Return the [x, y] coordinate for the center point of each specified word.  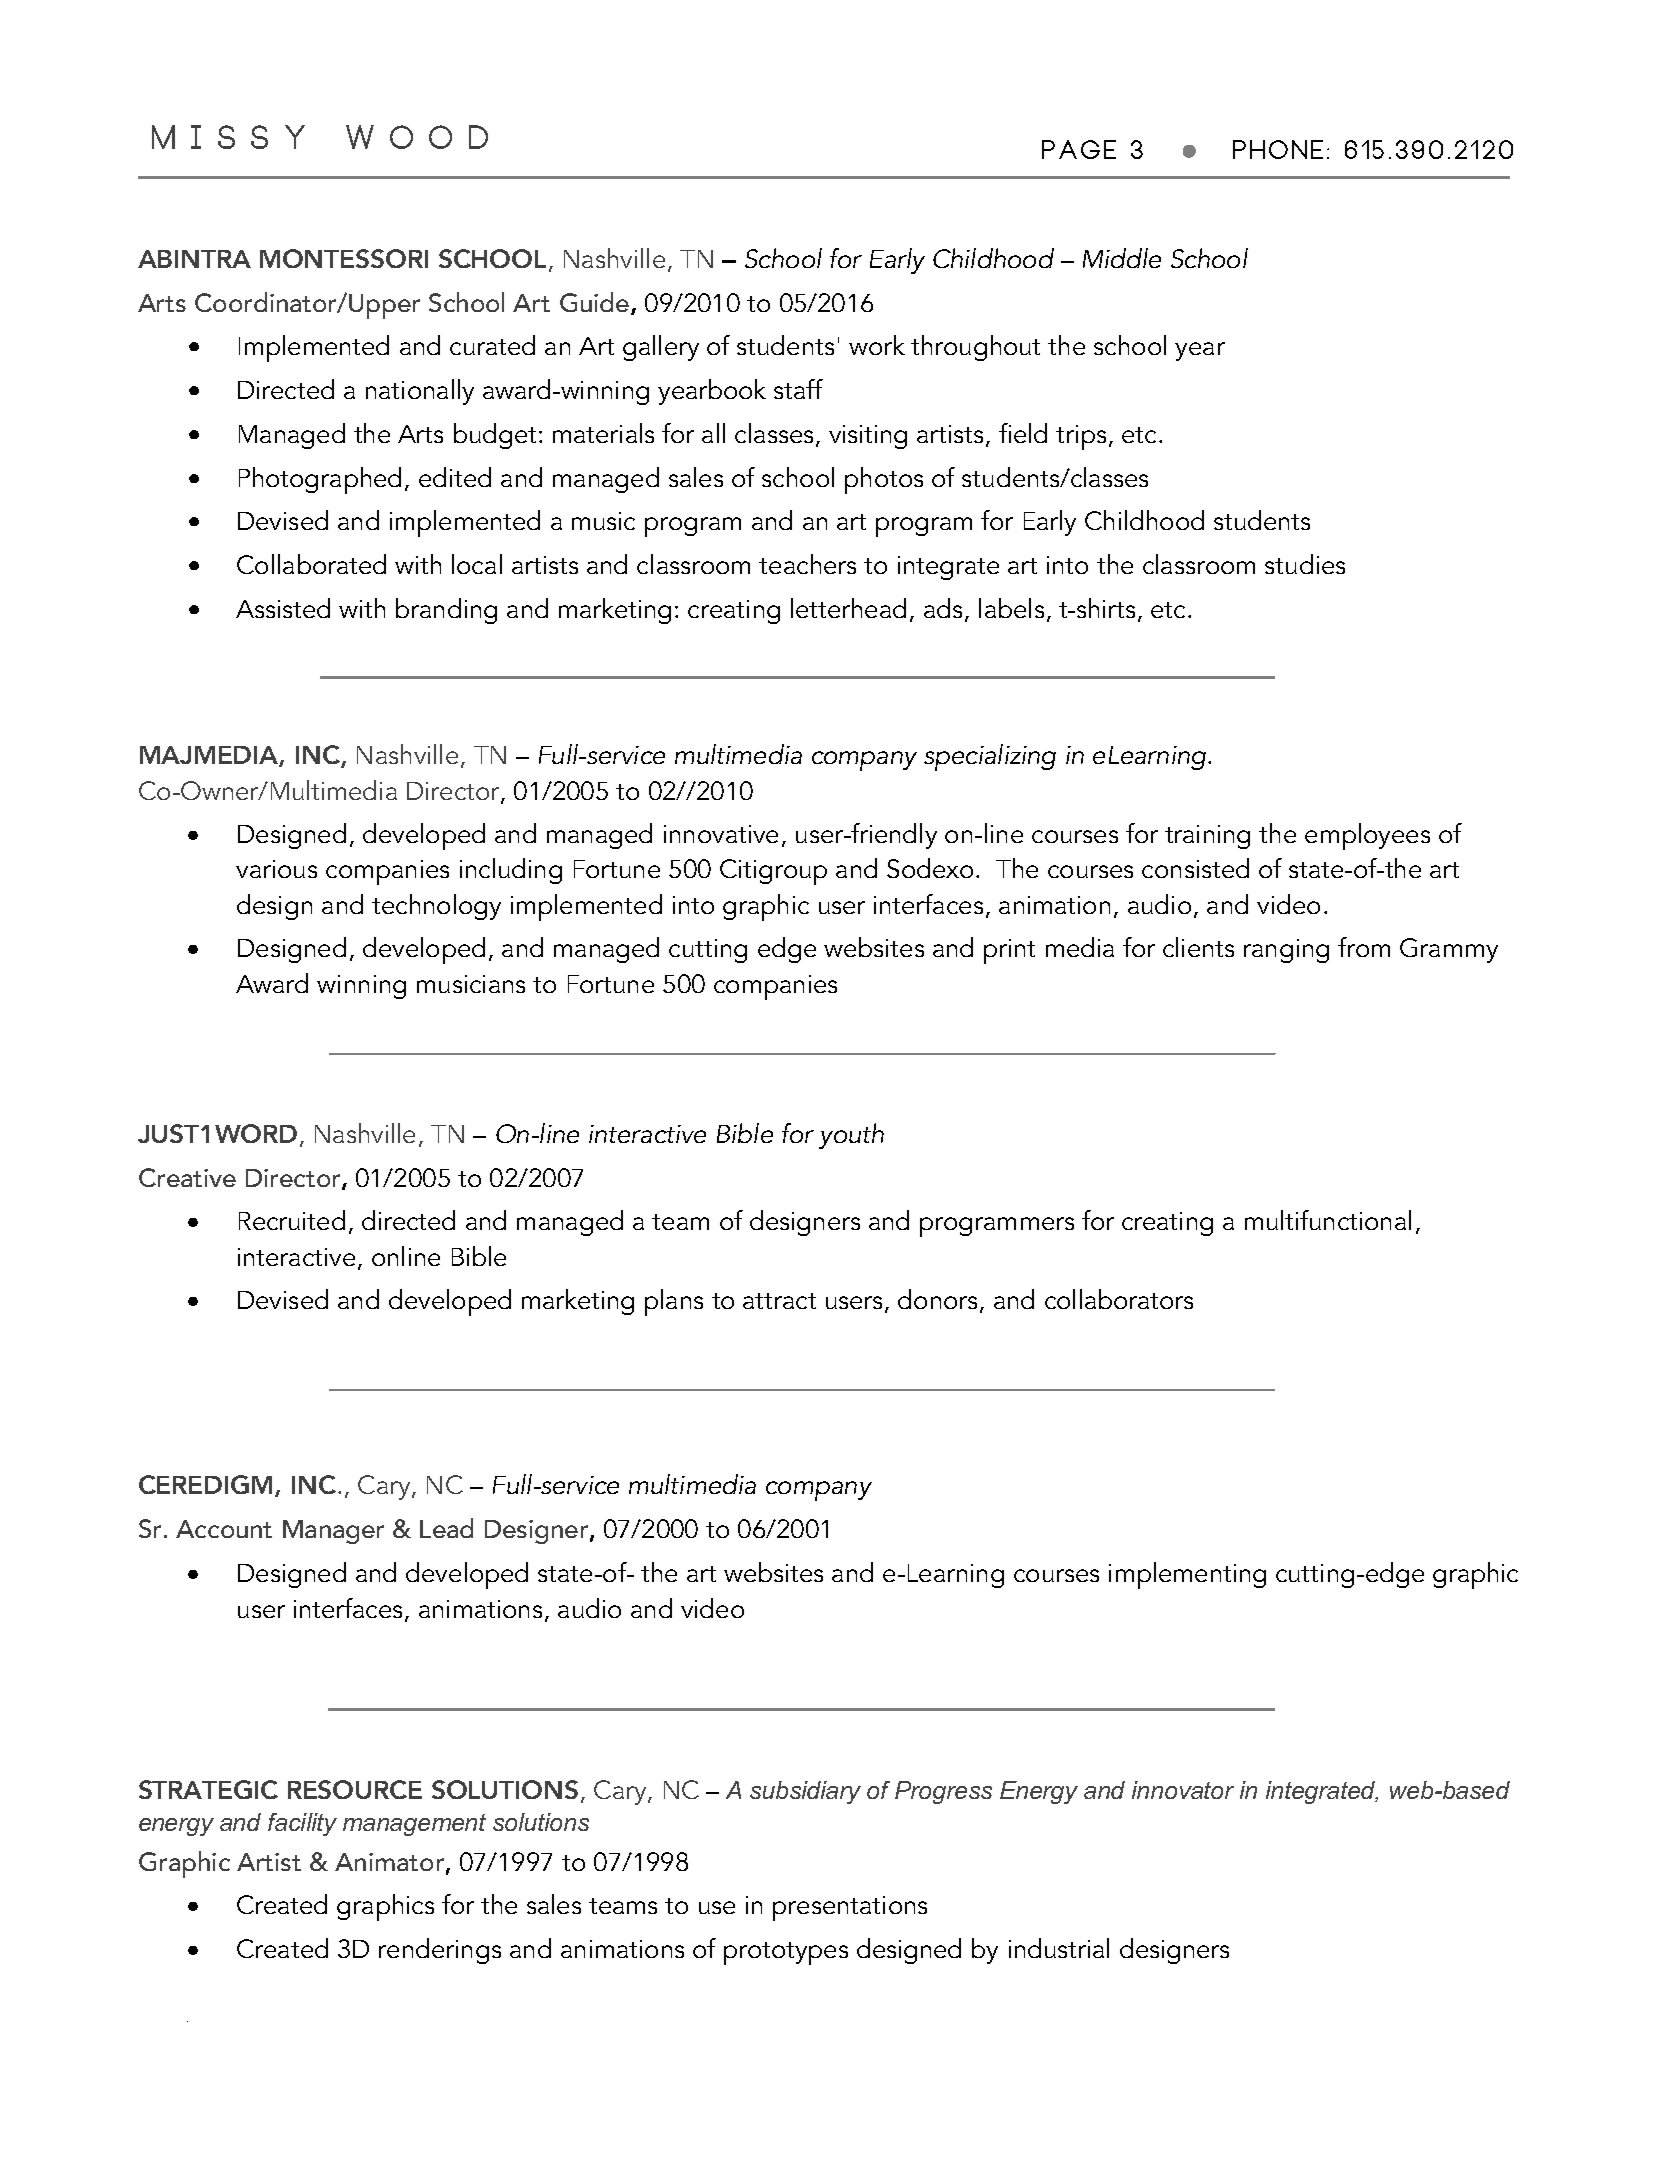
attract [779, 1301]
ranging [1286, 951]
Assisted [283, 608]
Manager [333, 1532]
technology [436, 907]
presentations [850, 1908]
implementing [1187, 1575]
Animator [389, 1862]
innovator [1183, 1790]
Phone [1278, 149]
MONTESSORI [344, 258]
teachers [807, 564]
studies [1305, 564]
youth [851, 1136]
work [877, 345]
